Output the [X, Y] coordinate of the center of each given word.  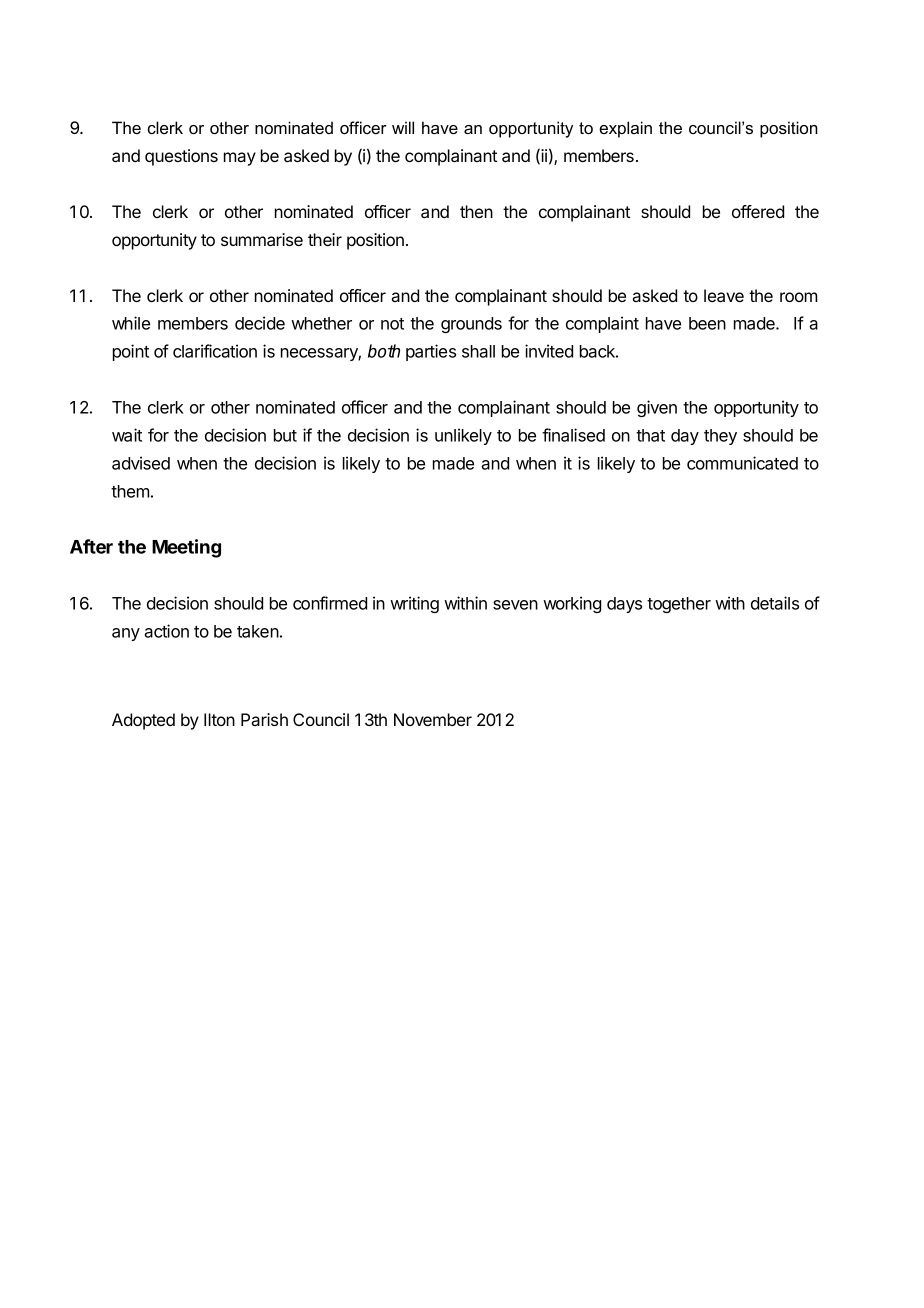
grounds [471, 325]
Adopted [143, 721]
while [131, 323]
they [720, 437]
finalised [573, 435]
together [679, 605]
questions [181, 157]
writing [414, 604]
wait [127, 435]
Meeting [186, 548]
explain [625, 129]
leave [724, 295]
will [403, 127]
